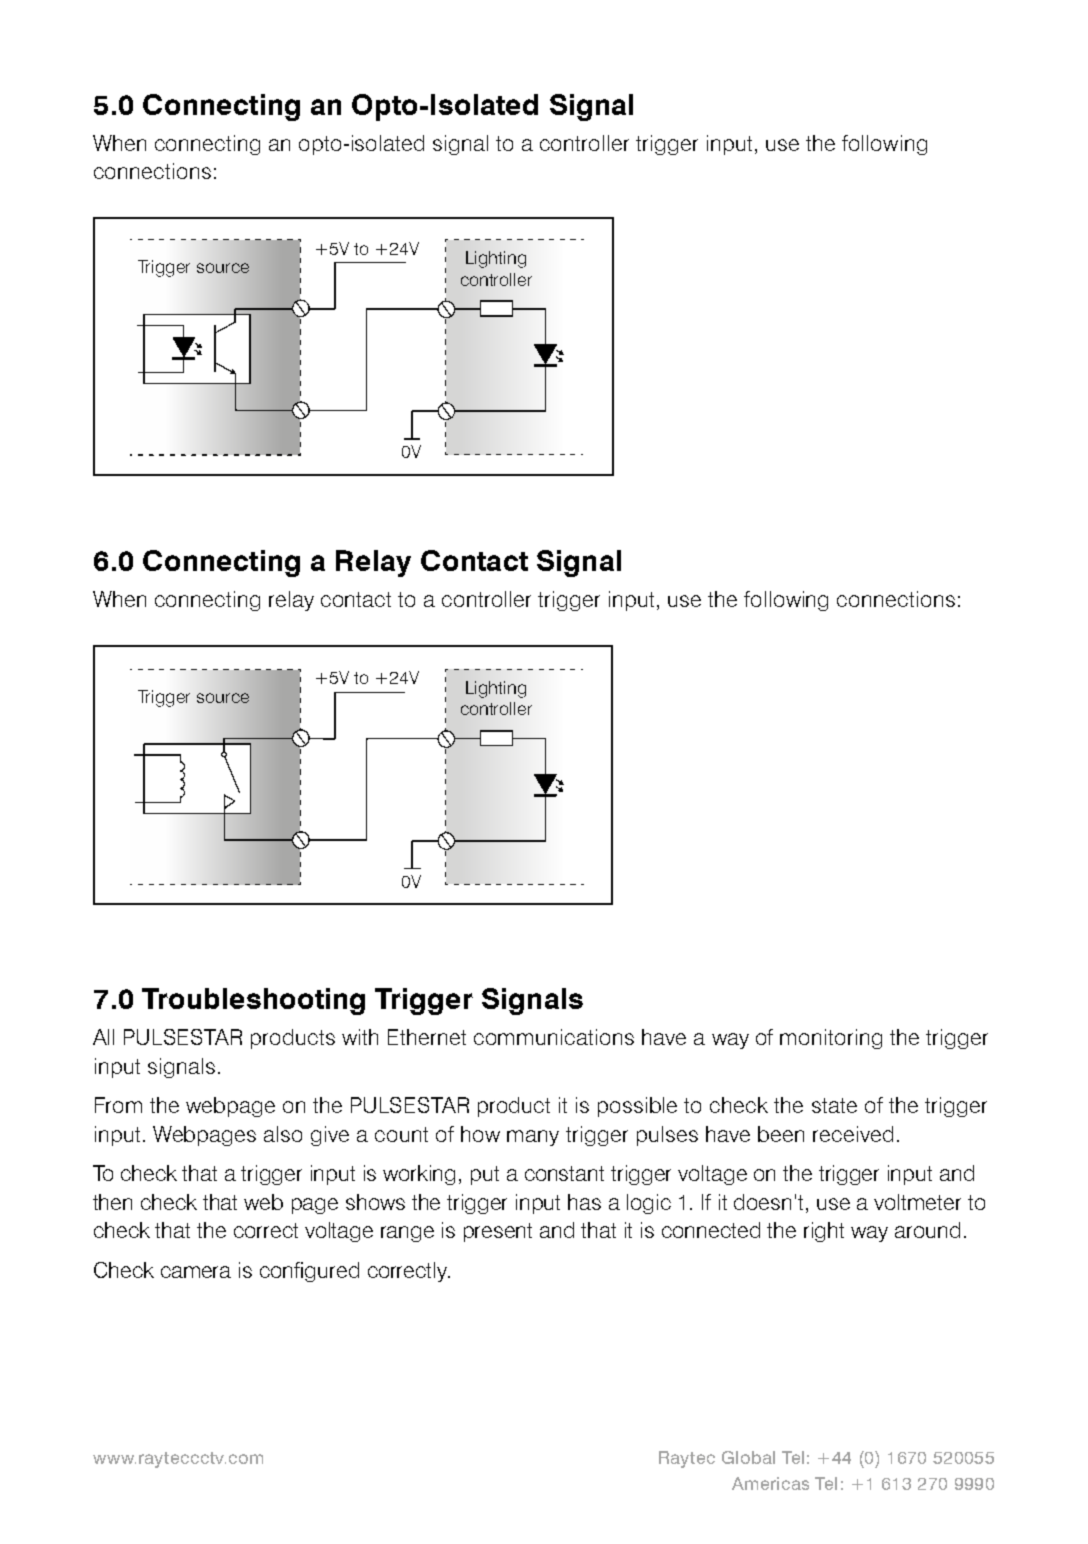 This screenshot has width=1088, height=1544. I want to click on Global, so click(748, 1457).
